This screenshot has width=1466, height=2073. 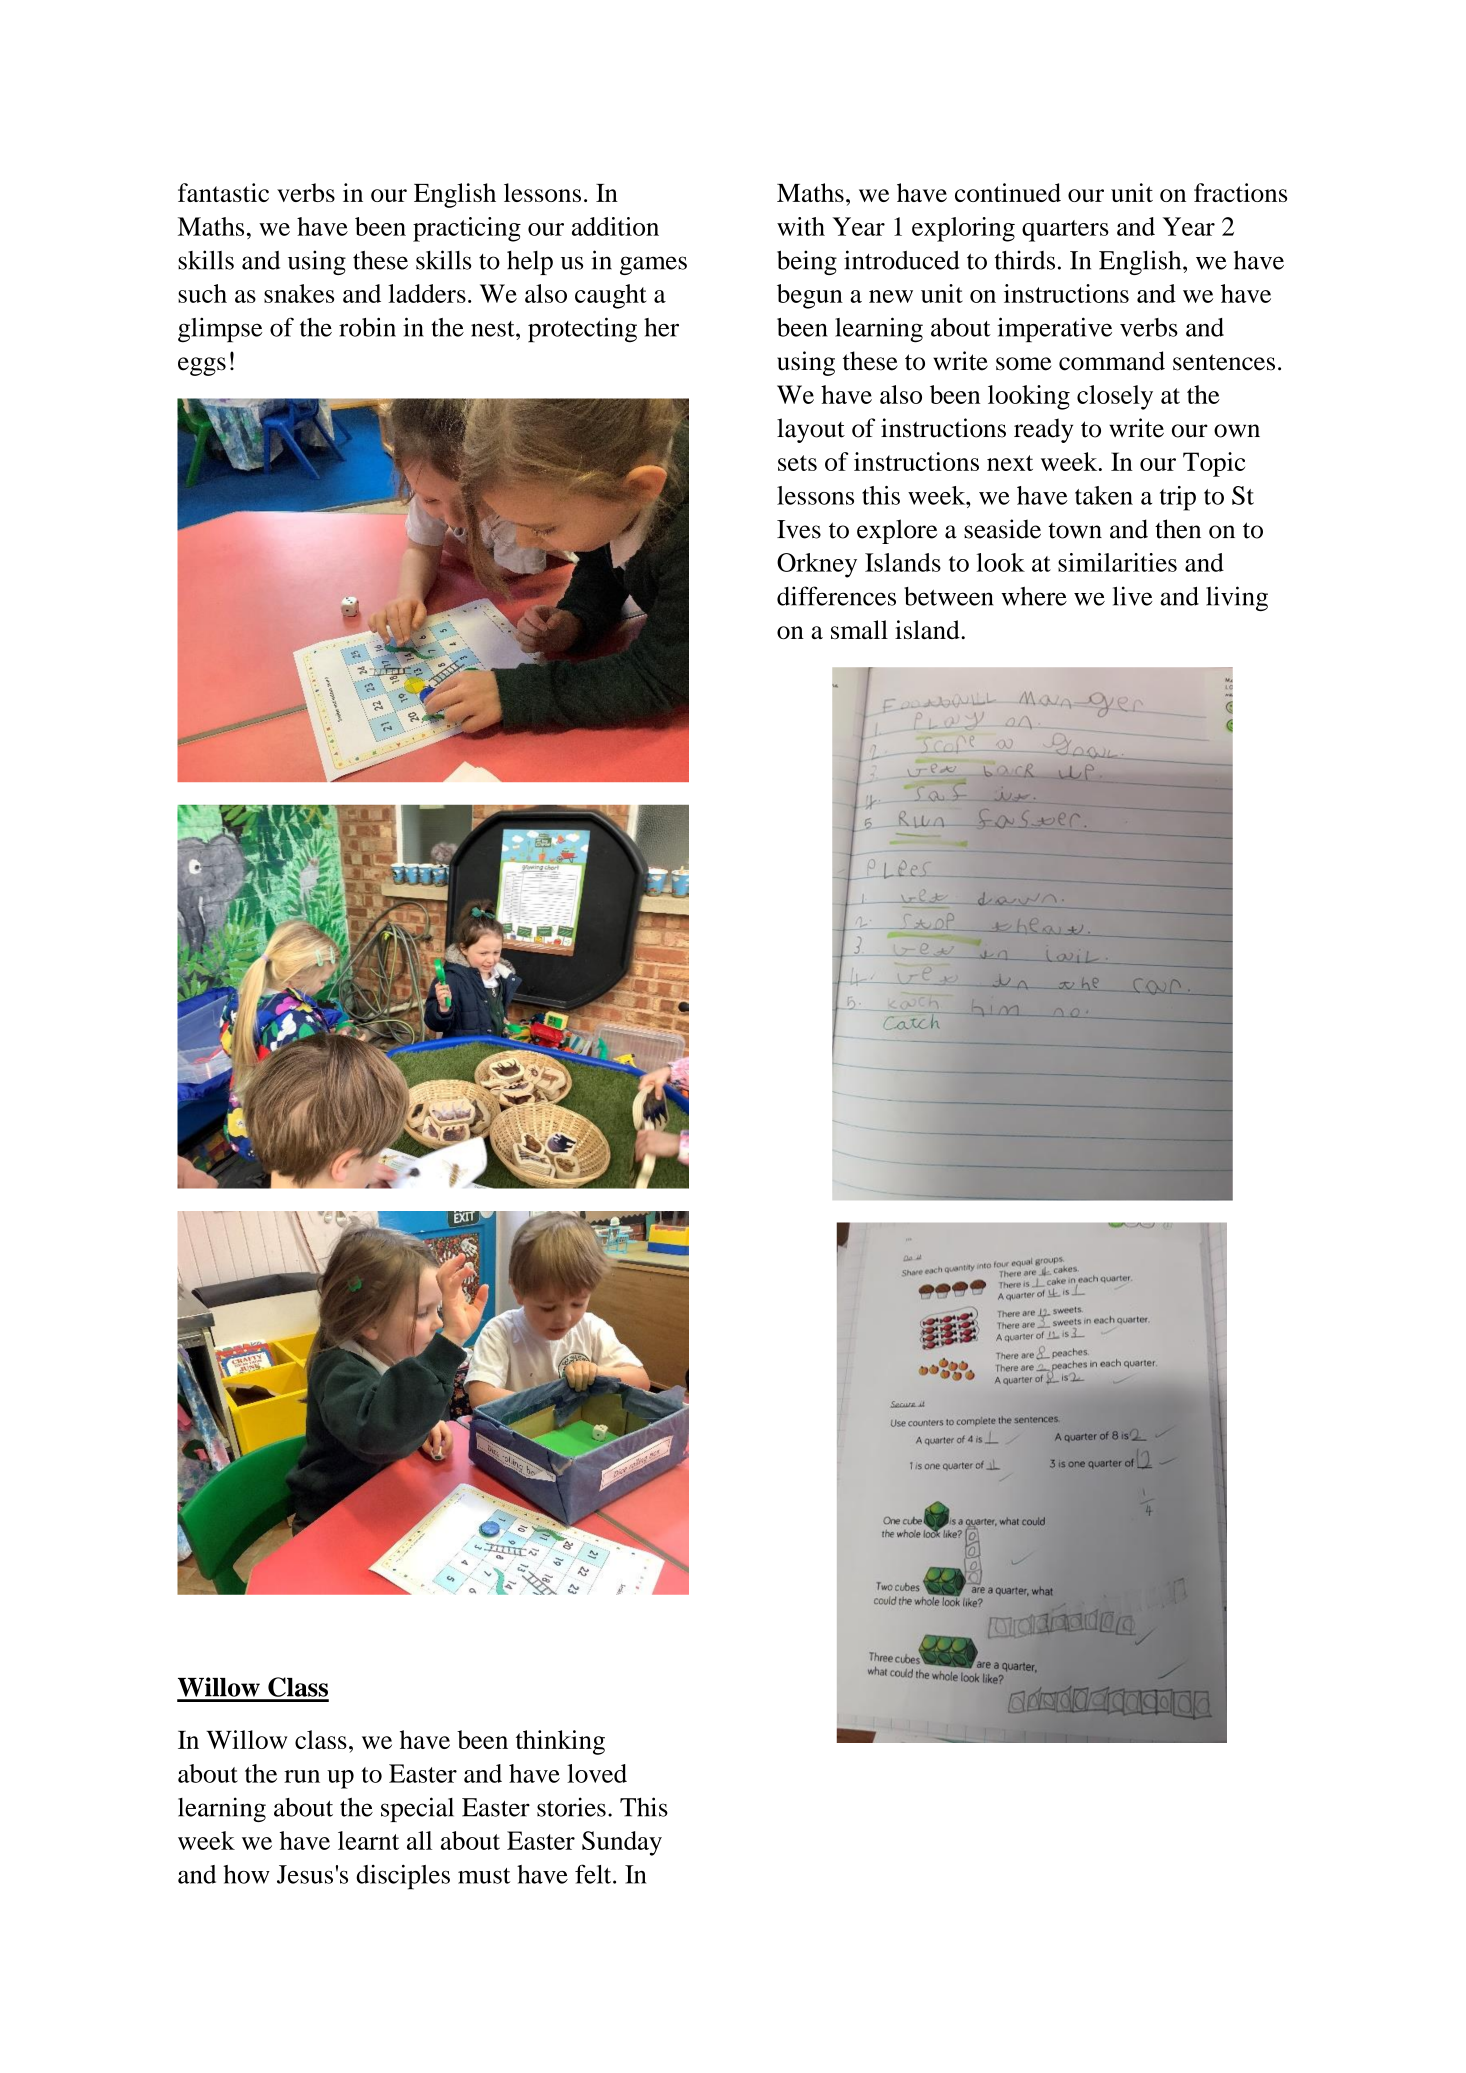 What do you see at coordinates (1034, 596) in the screenshot?
I see `where` at bounding box center [1034, 596].
